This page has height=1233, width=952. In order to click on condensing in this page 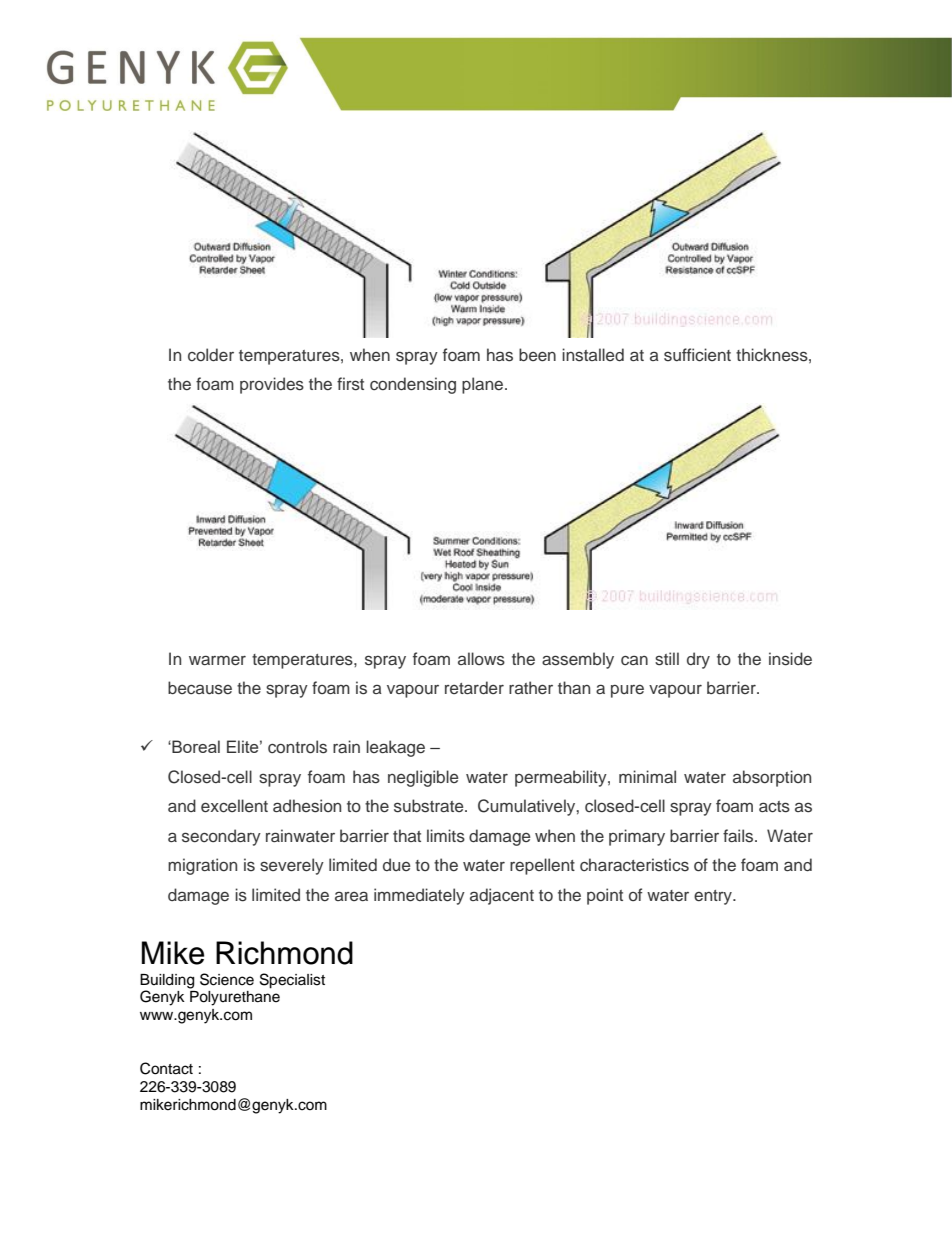, I will do `click(413, 385)`.
